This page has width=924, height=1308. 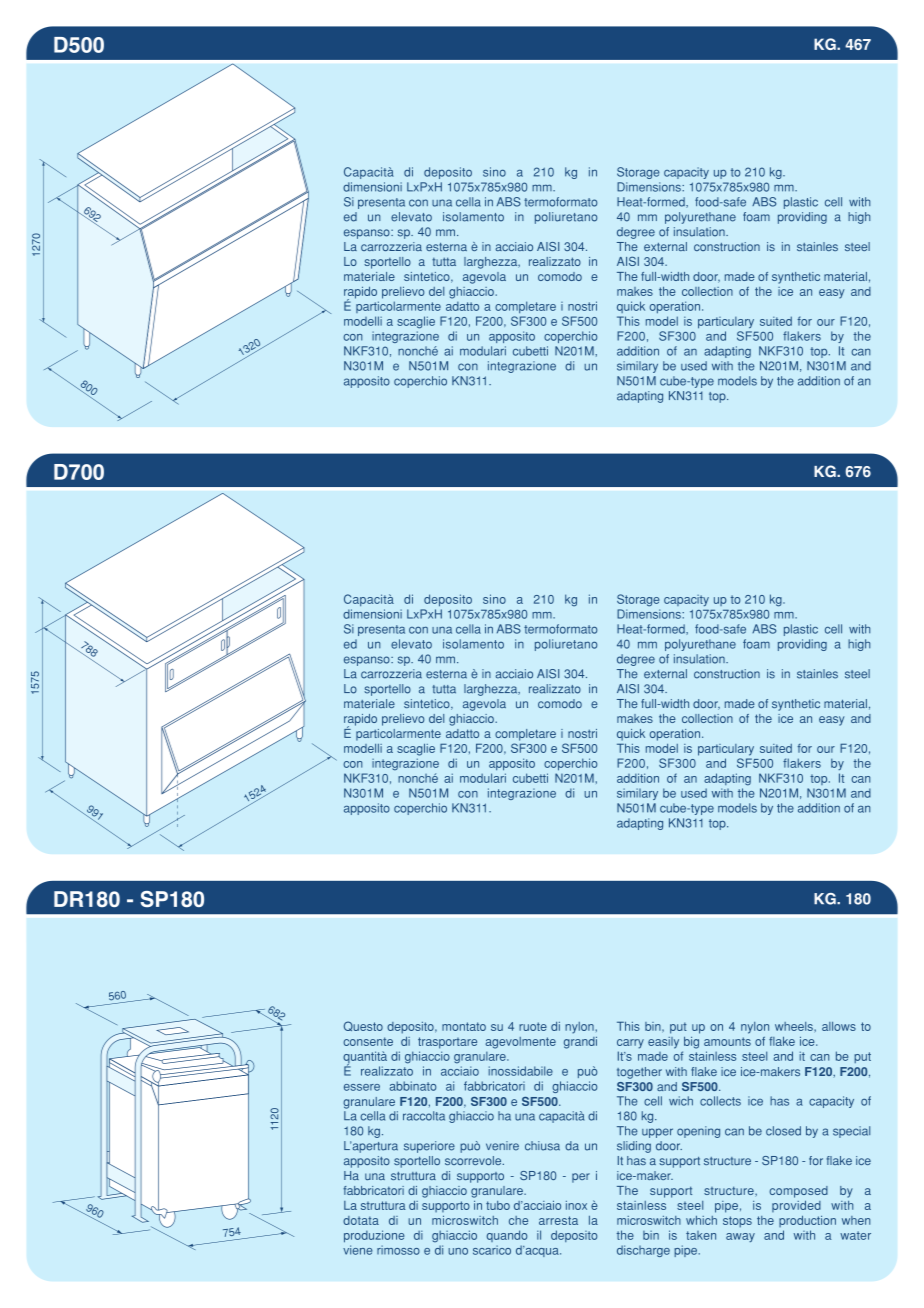 What do you see at coordinates (720, 1101) in the page?
I see `collects` at bounding box center [720, 1101].
